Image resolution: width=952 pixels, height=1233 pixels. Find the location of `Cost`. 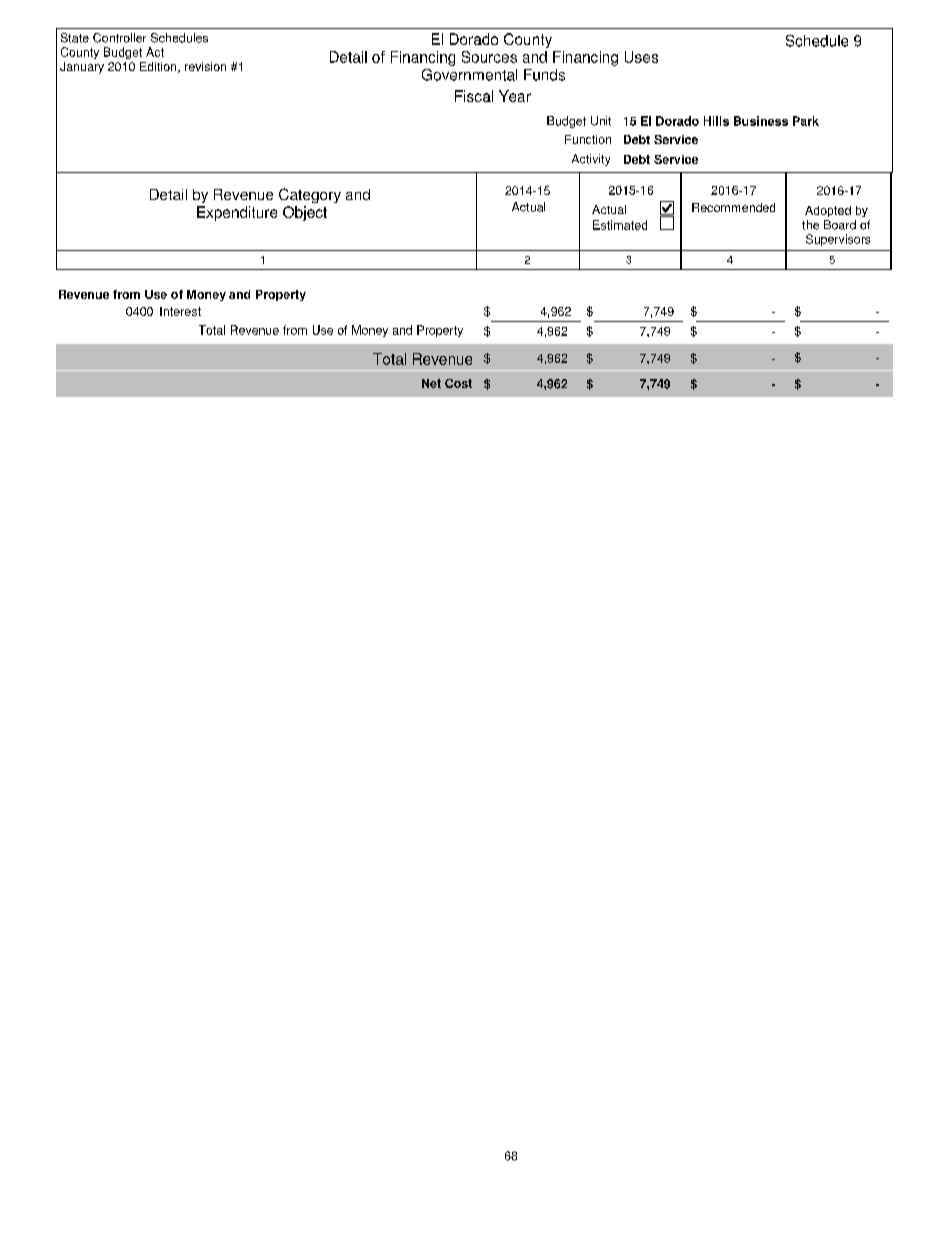

Cost is located at coordinates (458, 383).
